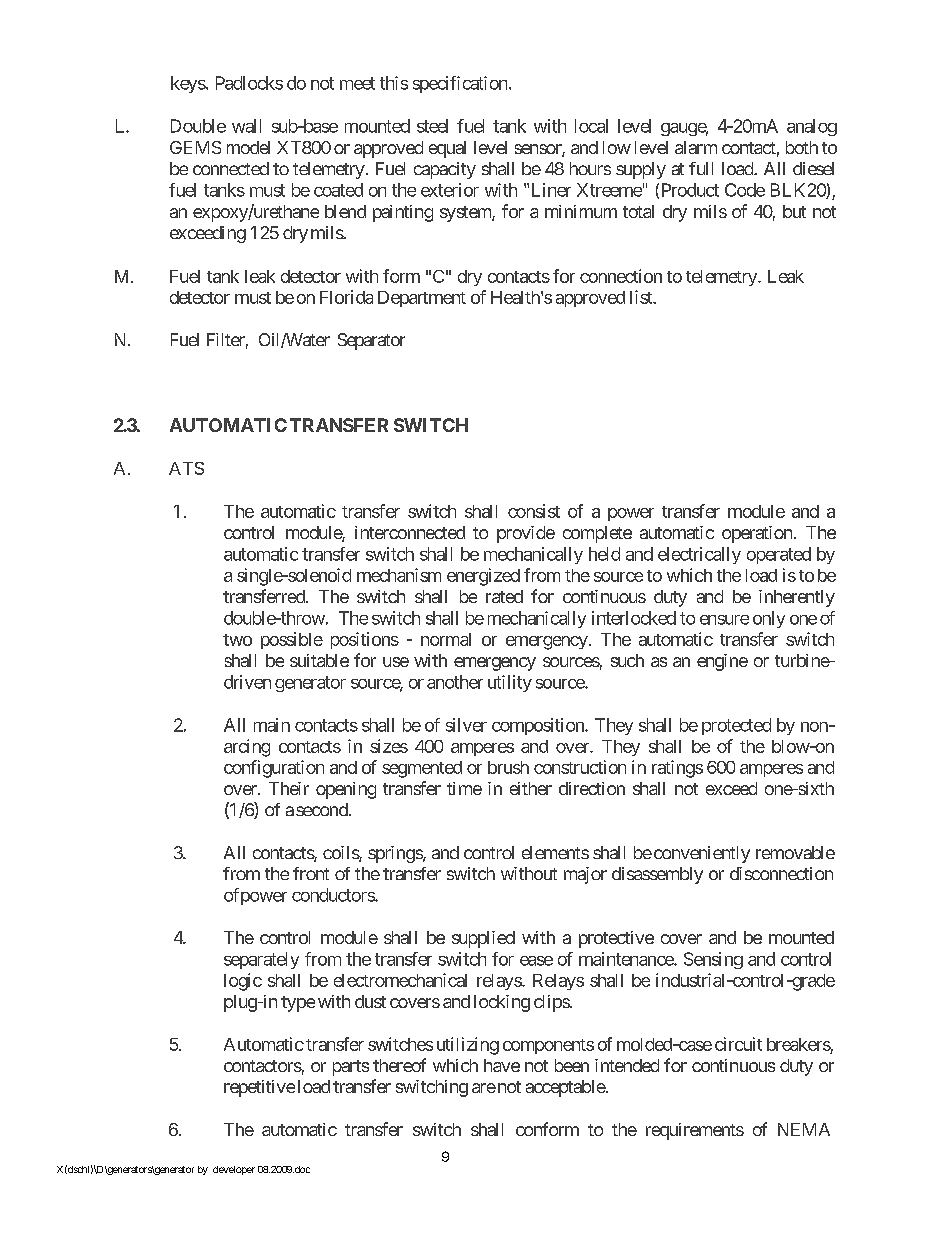  Describe the element at coordinates (696, 147) in the document. I see `alarm` at that location.
